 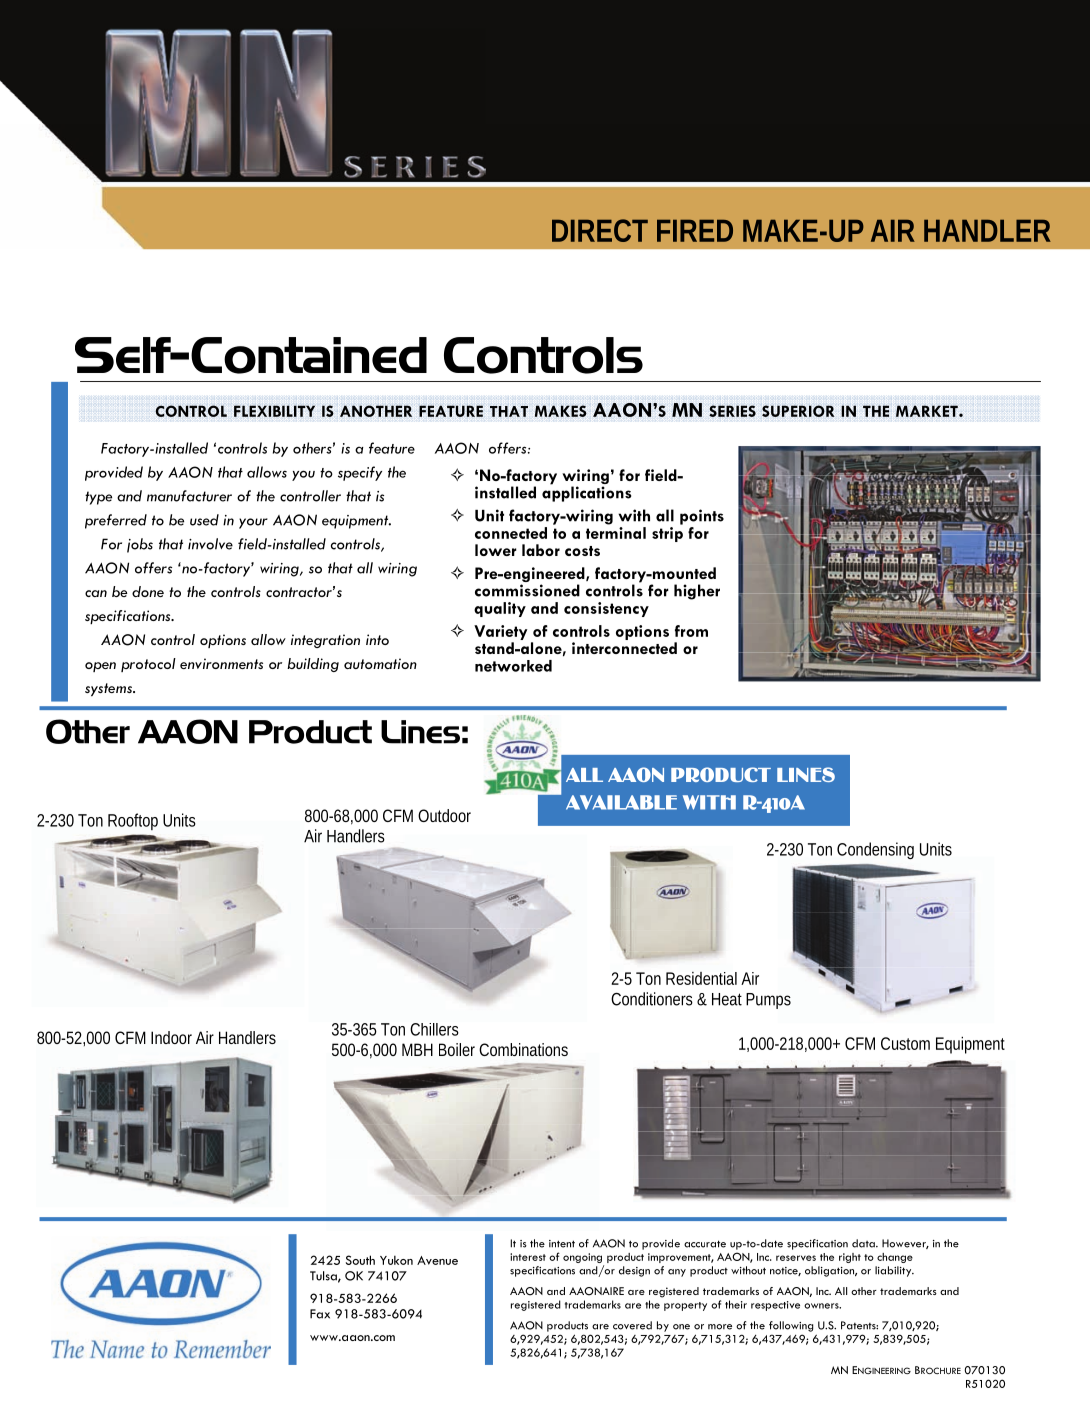 I want to click on Indoor, so click(x=171, y=1037).
